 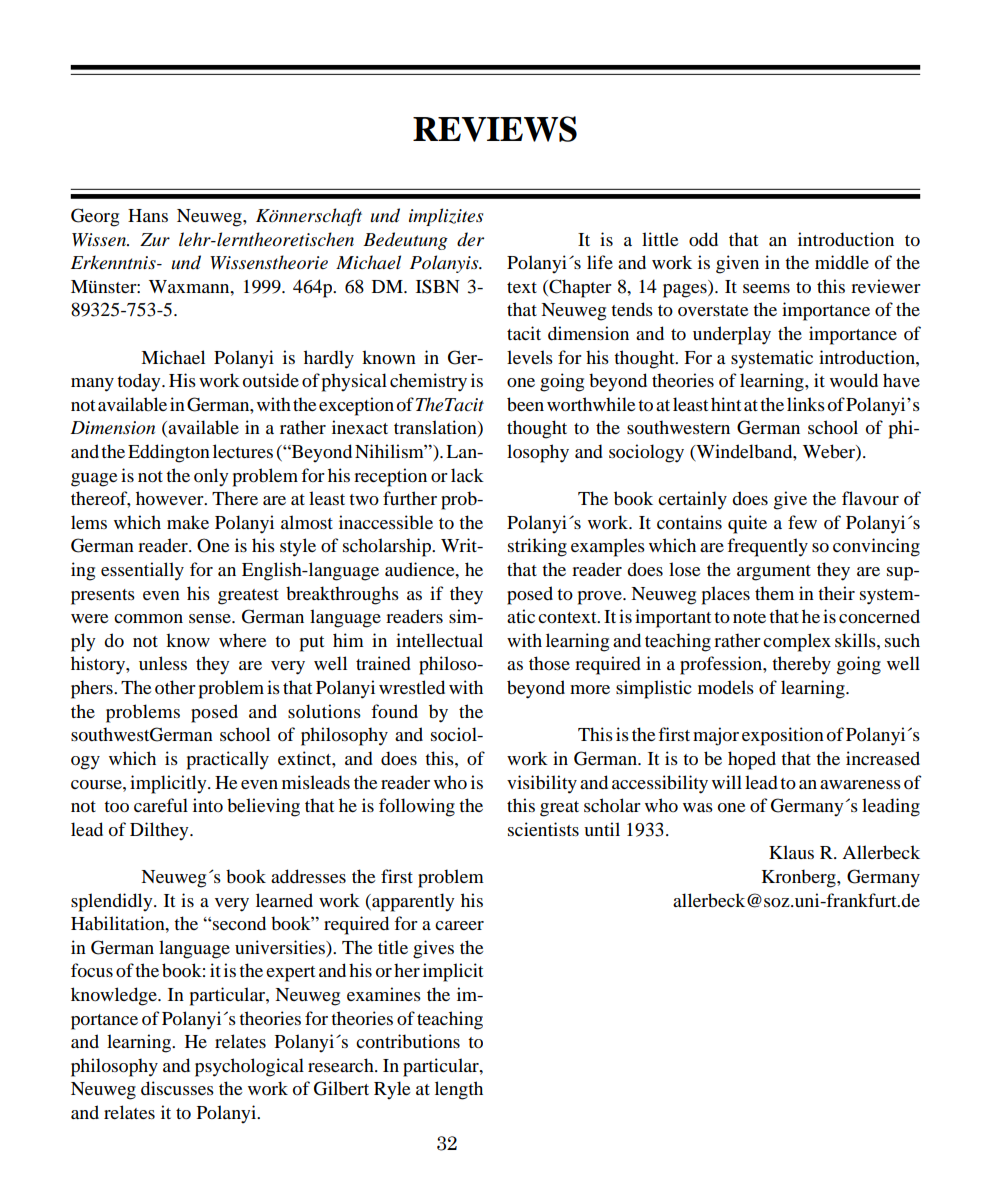 I want to click on striking, so click(x=537, y=547).
